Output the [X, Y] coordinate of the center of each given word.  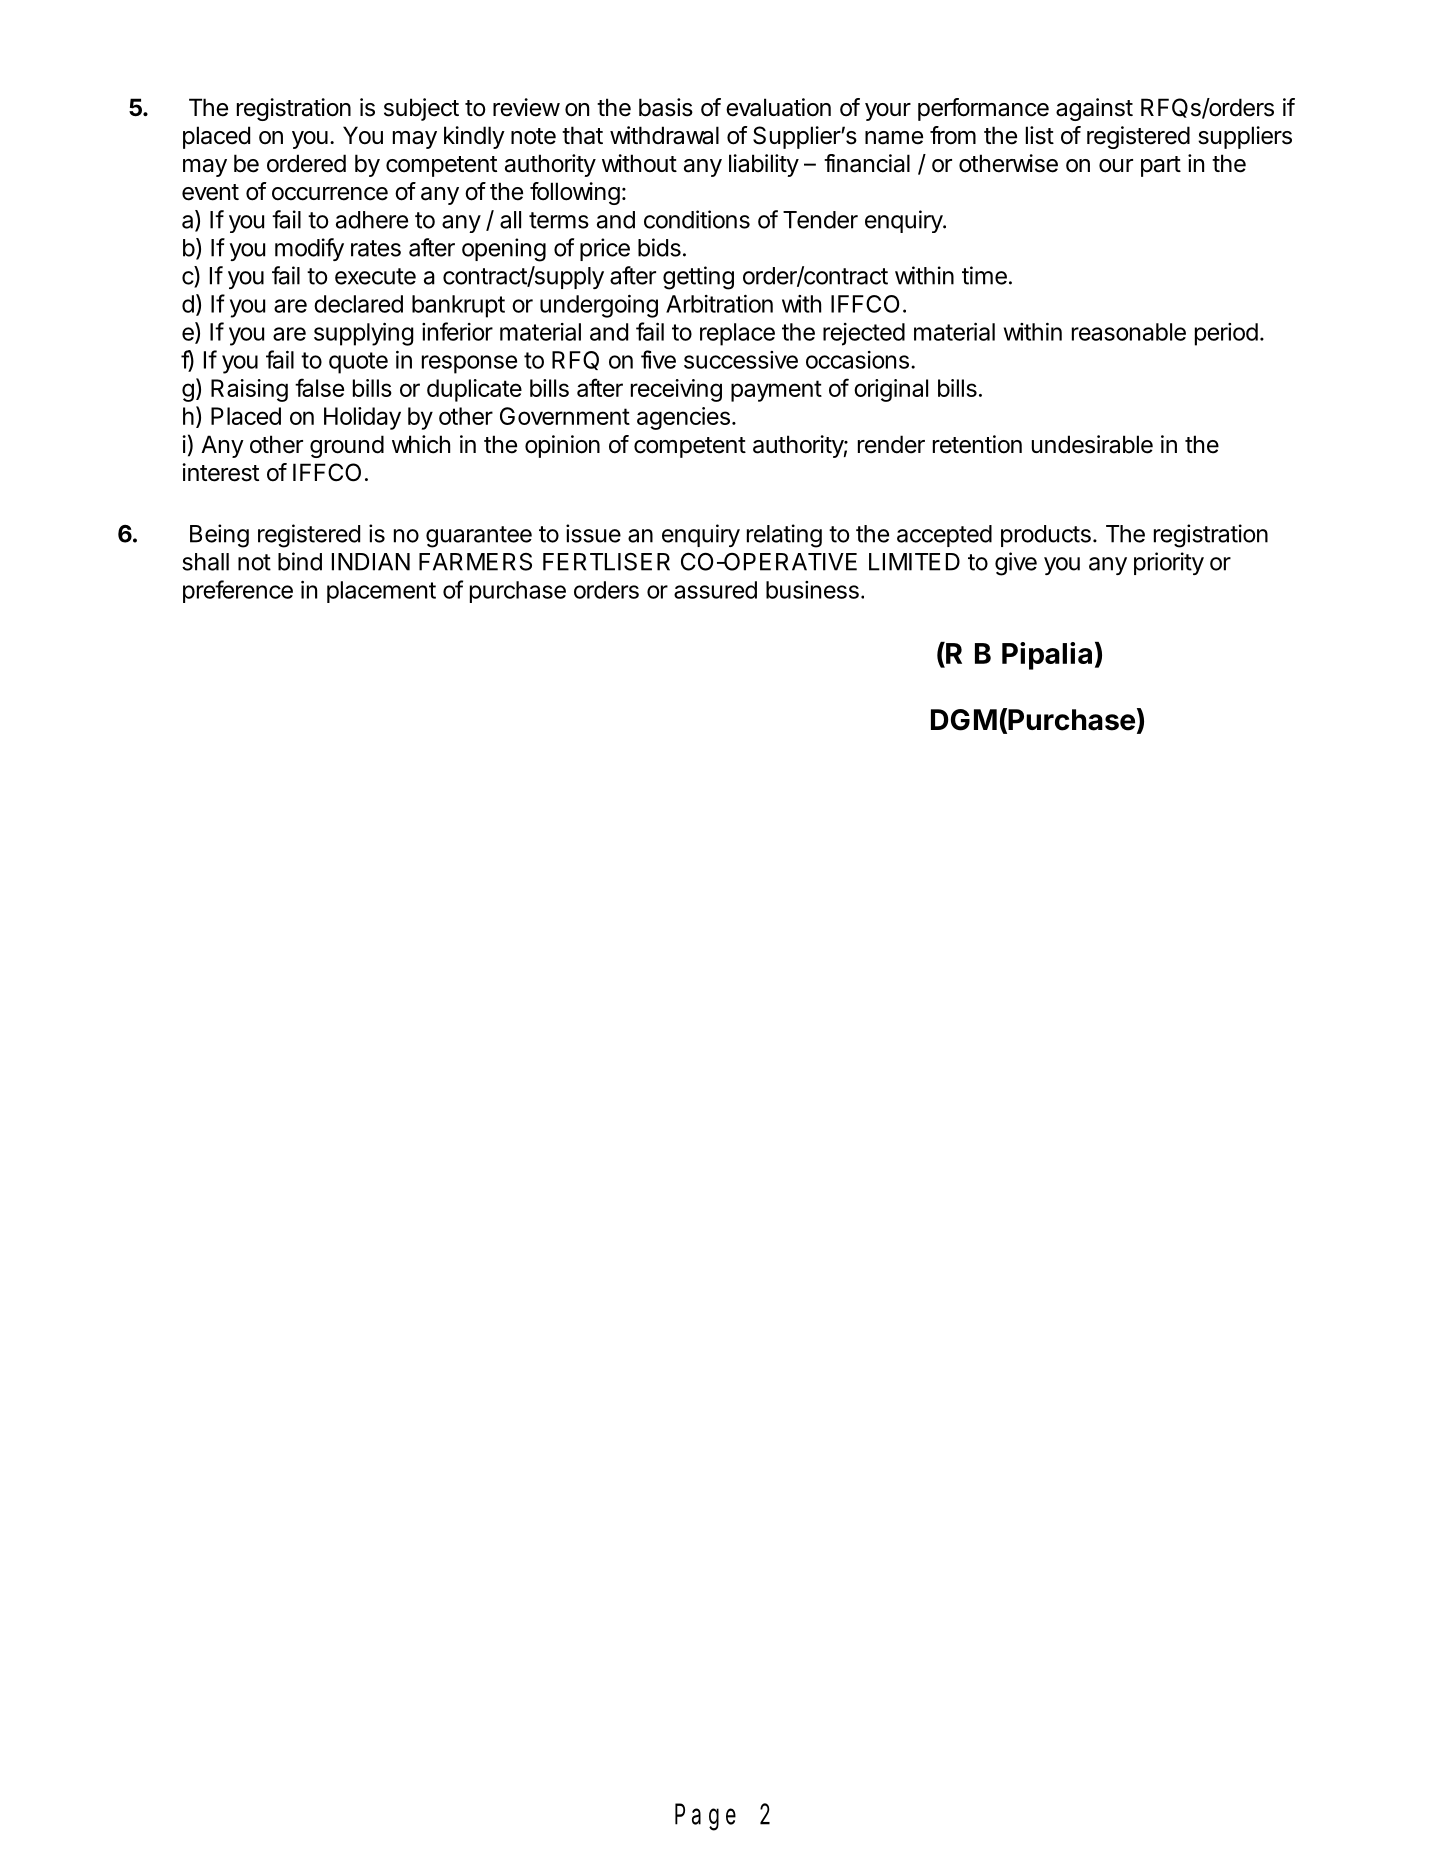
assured [715, 590]
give [1016, 564]
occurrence [330, 194]
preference [238, 591]
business [812, 590]
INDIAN [371, 562]
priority [1169, 563]
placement [381, 592]
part [1161, 166]
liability [764, 165]
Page [705, 1818]
